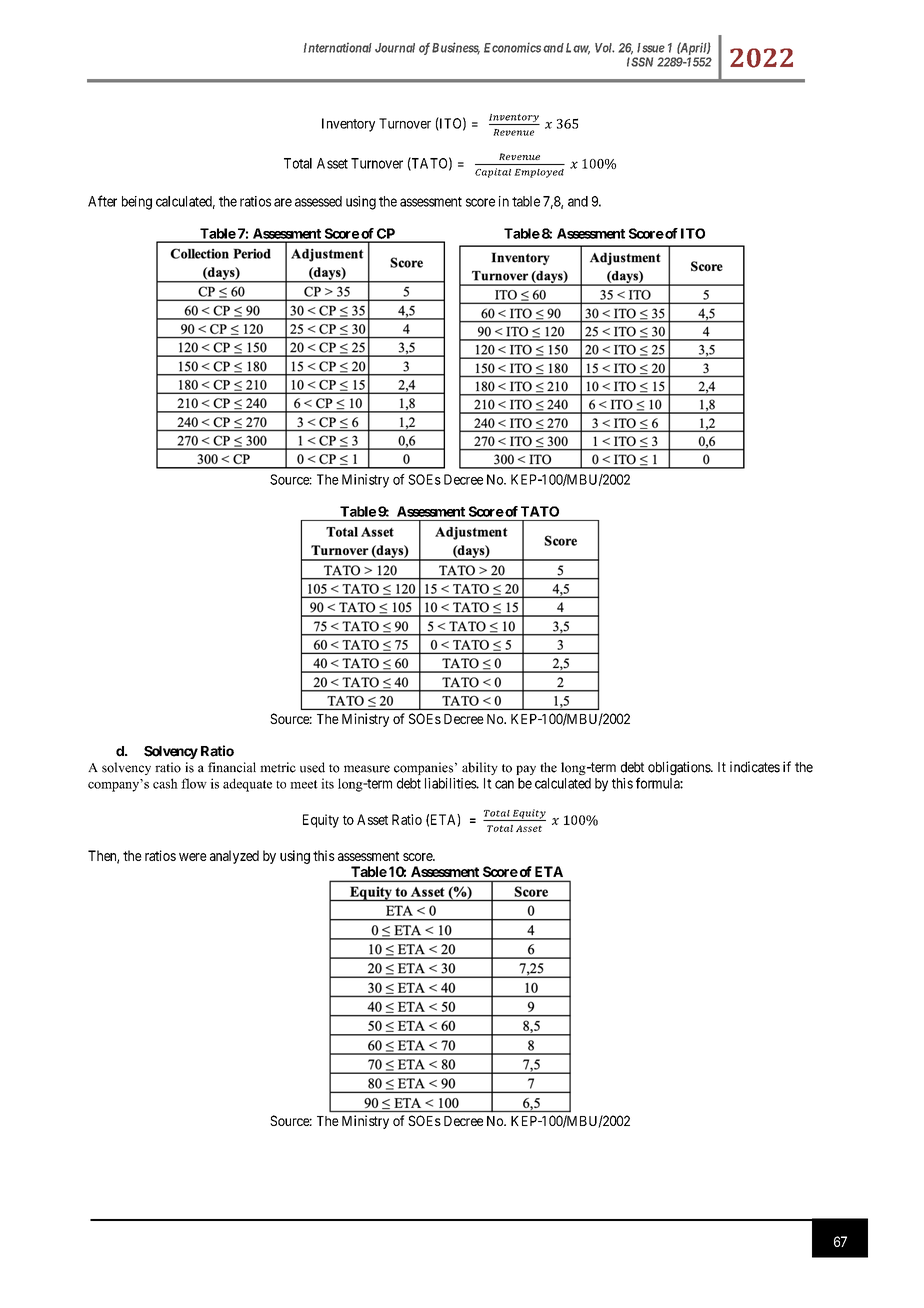  I want to click on International, so click(338, 47).
